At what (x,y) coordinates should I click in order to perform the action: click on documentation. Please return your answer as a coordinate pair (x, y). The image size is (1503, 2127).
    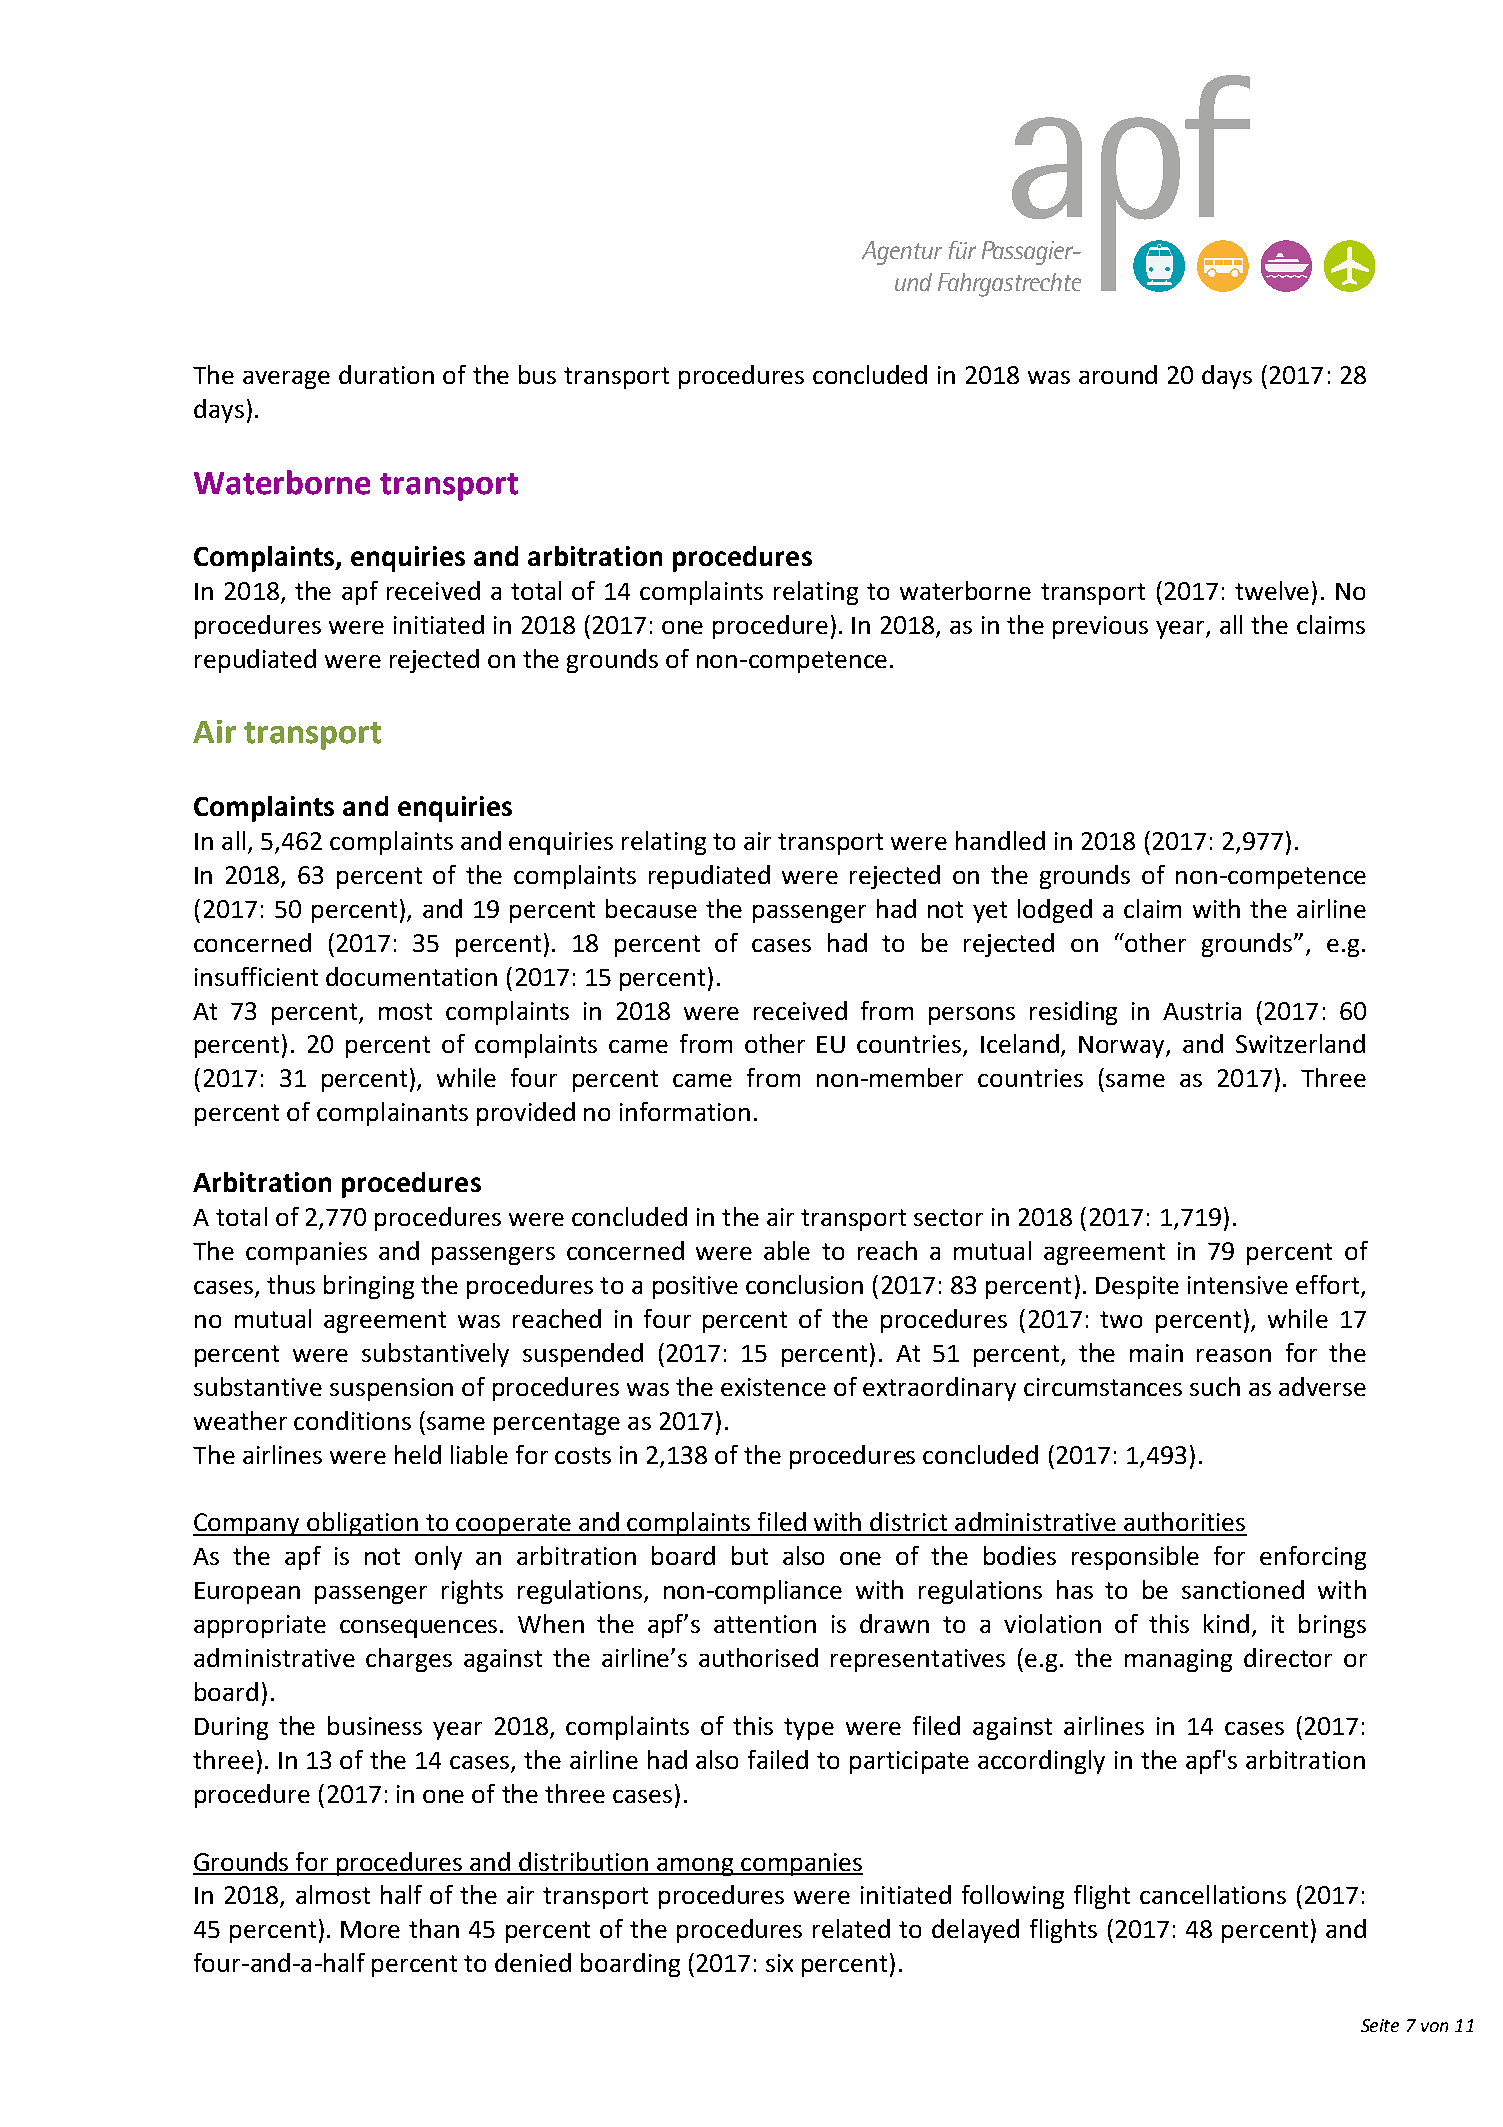
    Looking at the image, I should click on (411, 976).
